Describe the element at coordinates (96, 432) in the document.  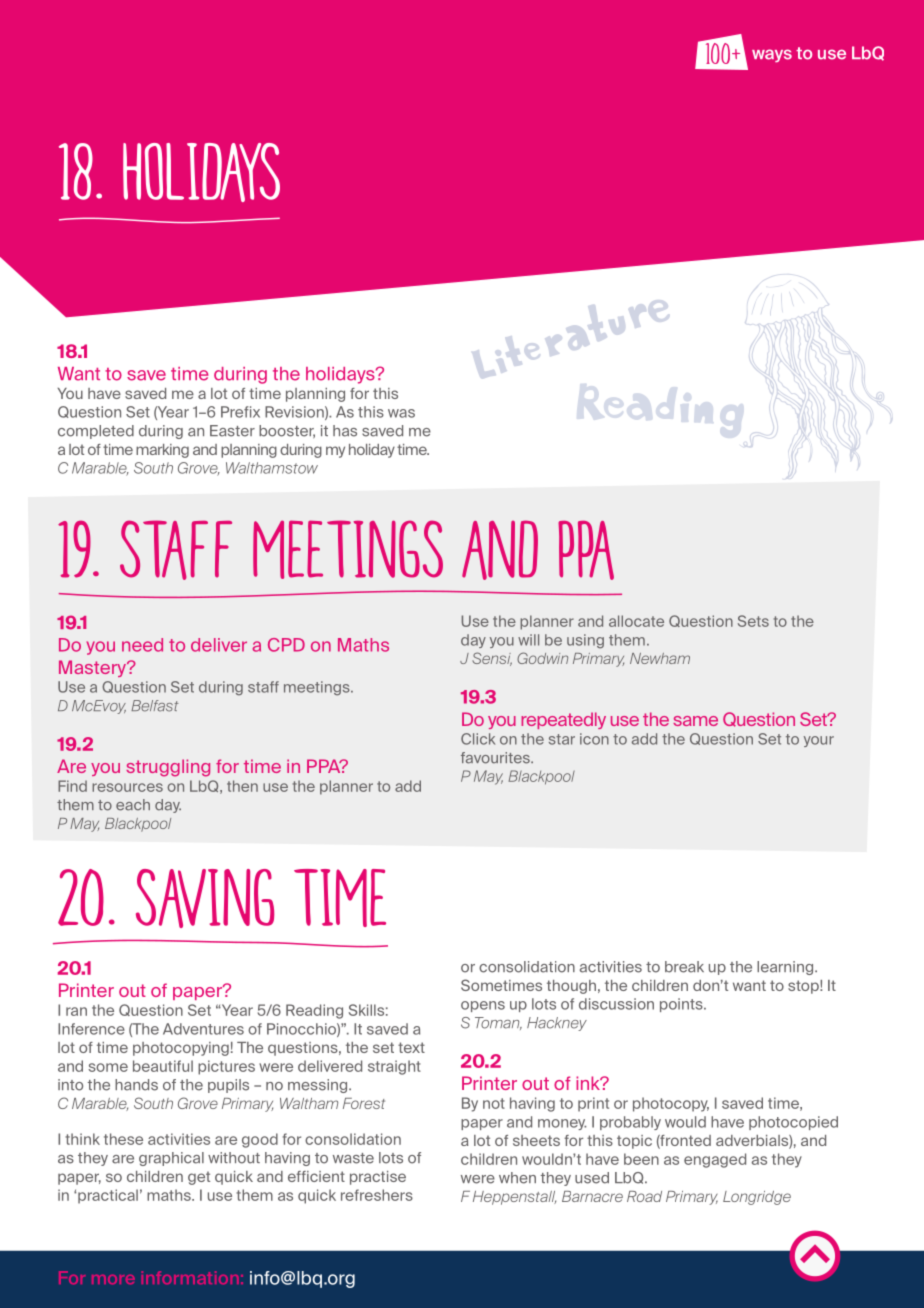
I see `completed` at that location.
